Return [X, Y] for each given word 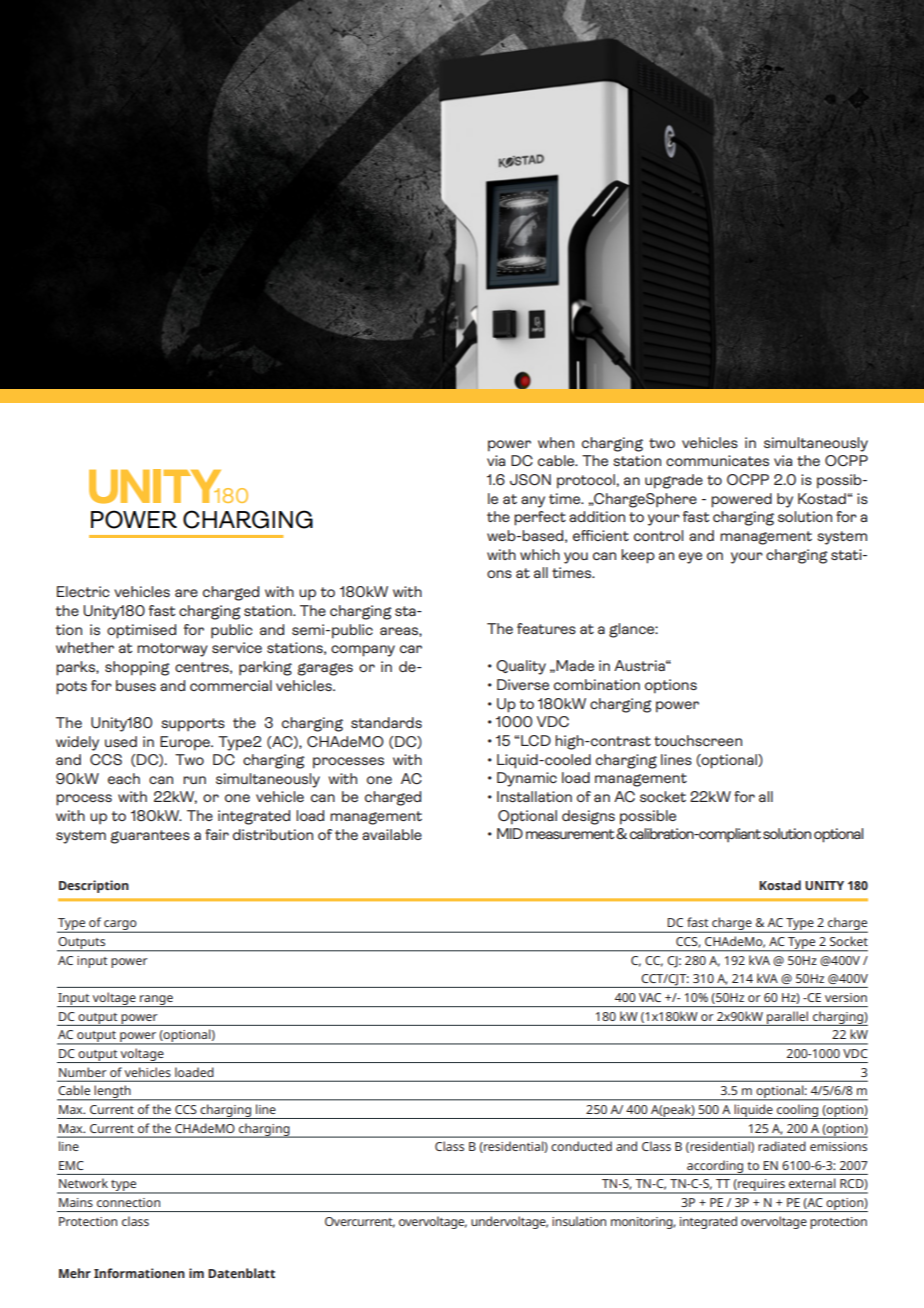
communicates [717, 460]
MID [510, 833]
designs [588, 817]
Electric [83, 591]
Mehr [75, 1273]
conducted [581, 1146]
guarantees [150, 837]
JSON [530, 480]
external [812, 1183]
